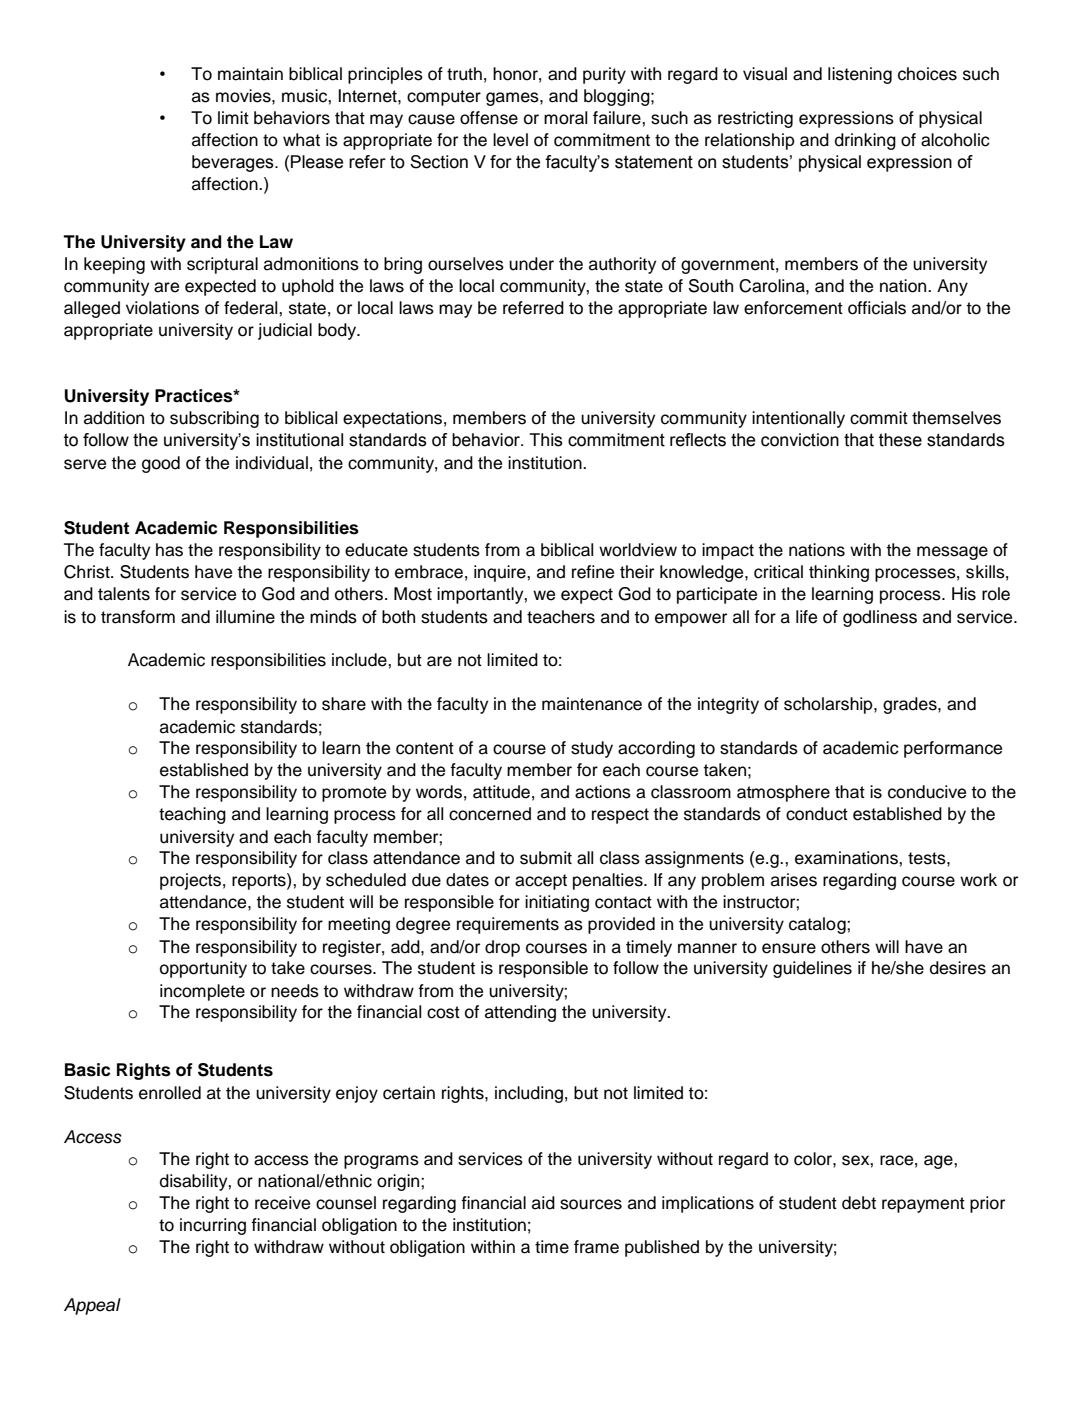 The image size is (1085, 1404). Describe the element at coordinates (865, 141) in the screenshot. I see `drinking` at that location.
